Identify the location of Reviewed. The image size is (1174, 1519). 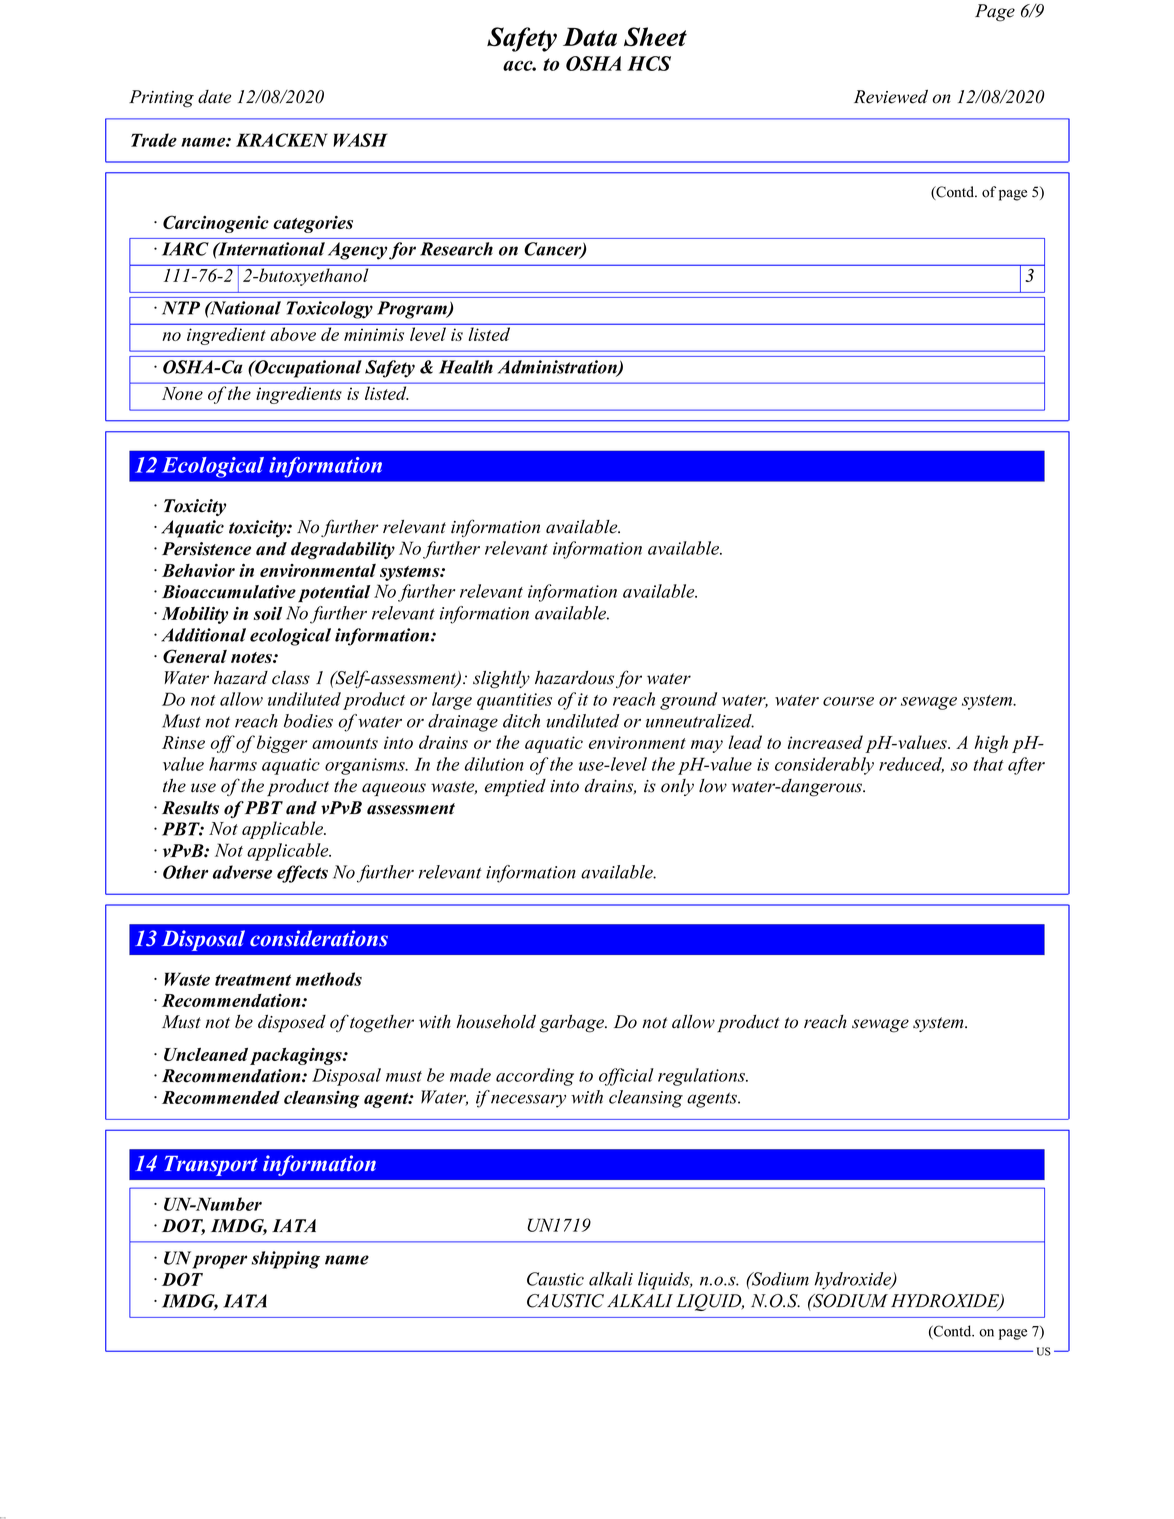
(891, 97).
